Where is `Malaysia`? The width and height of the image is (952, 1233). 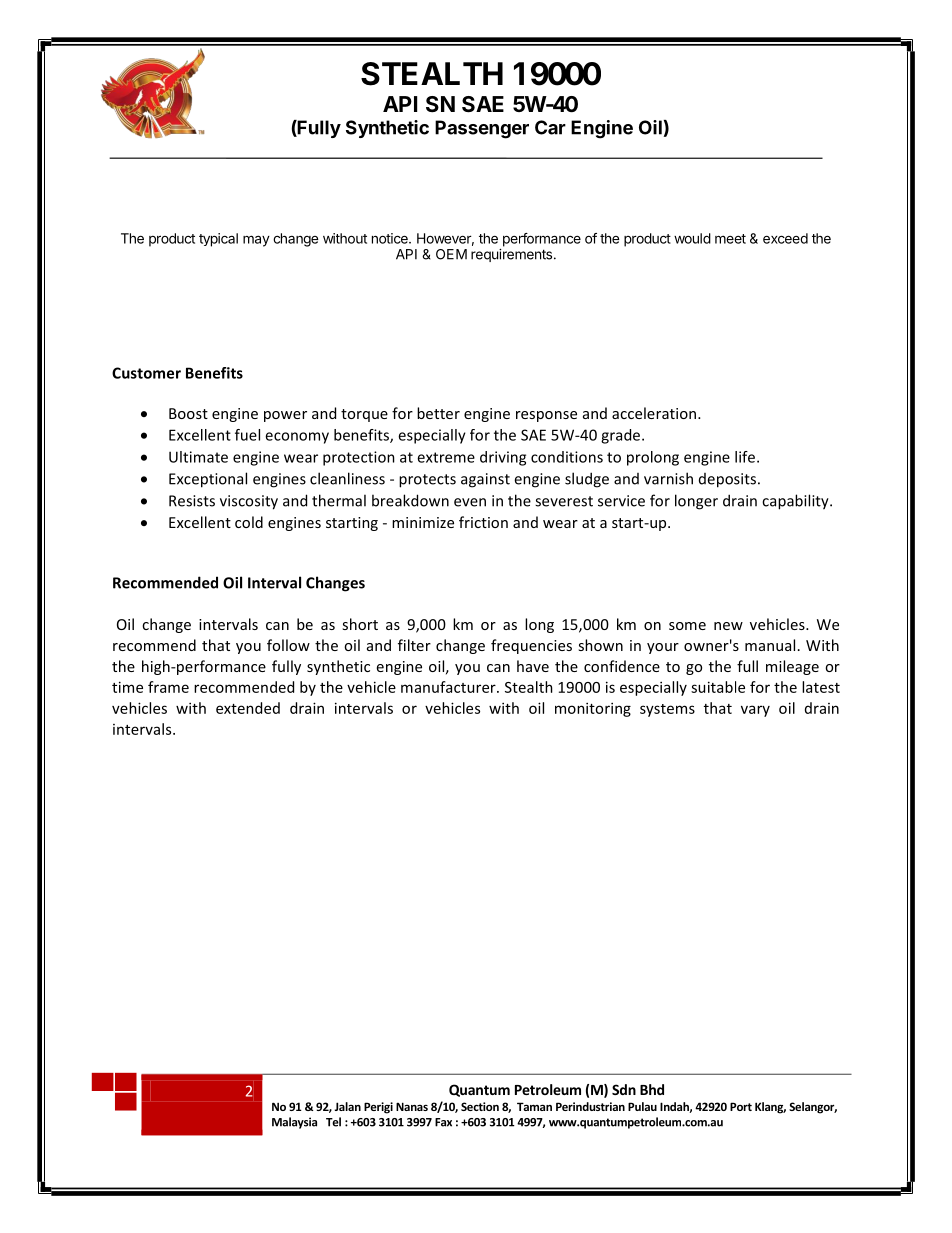
Malaysia is located at coordinates (294, 1123).
